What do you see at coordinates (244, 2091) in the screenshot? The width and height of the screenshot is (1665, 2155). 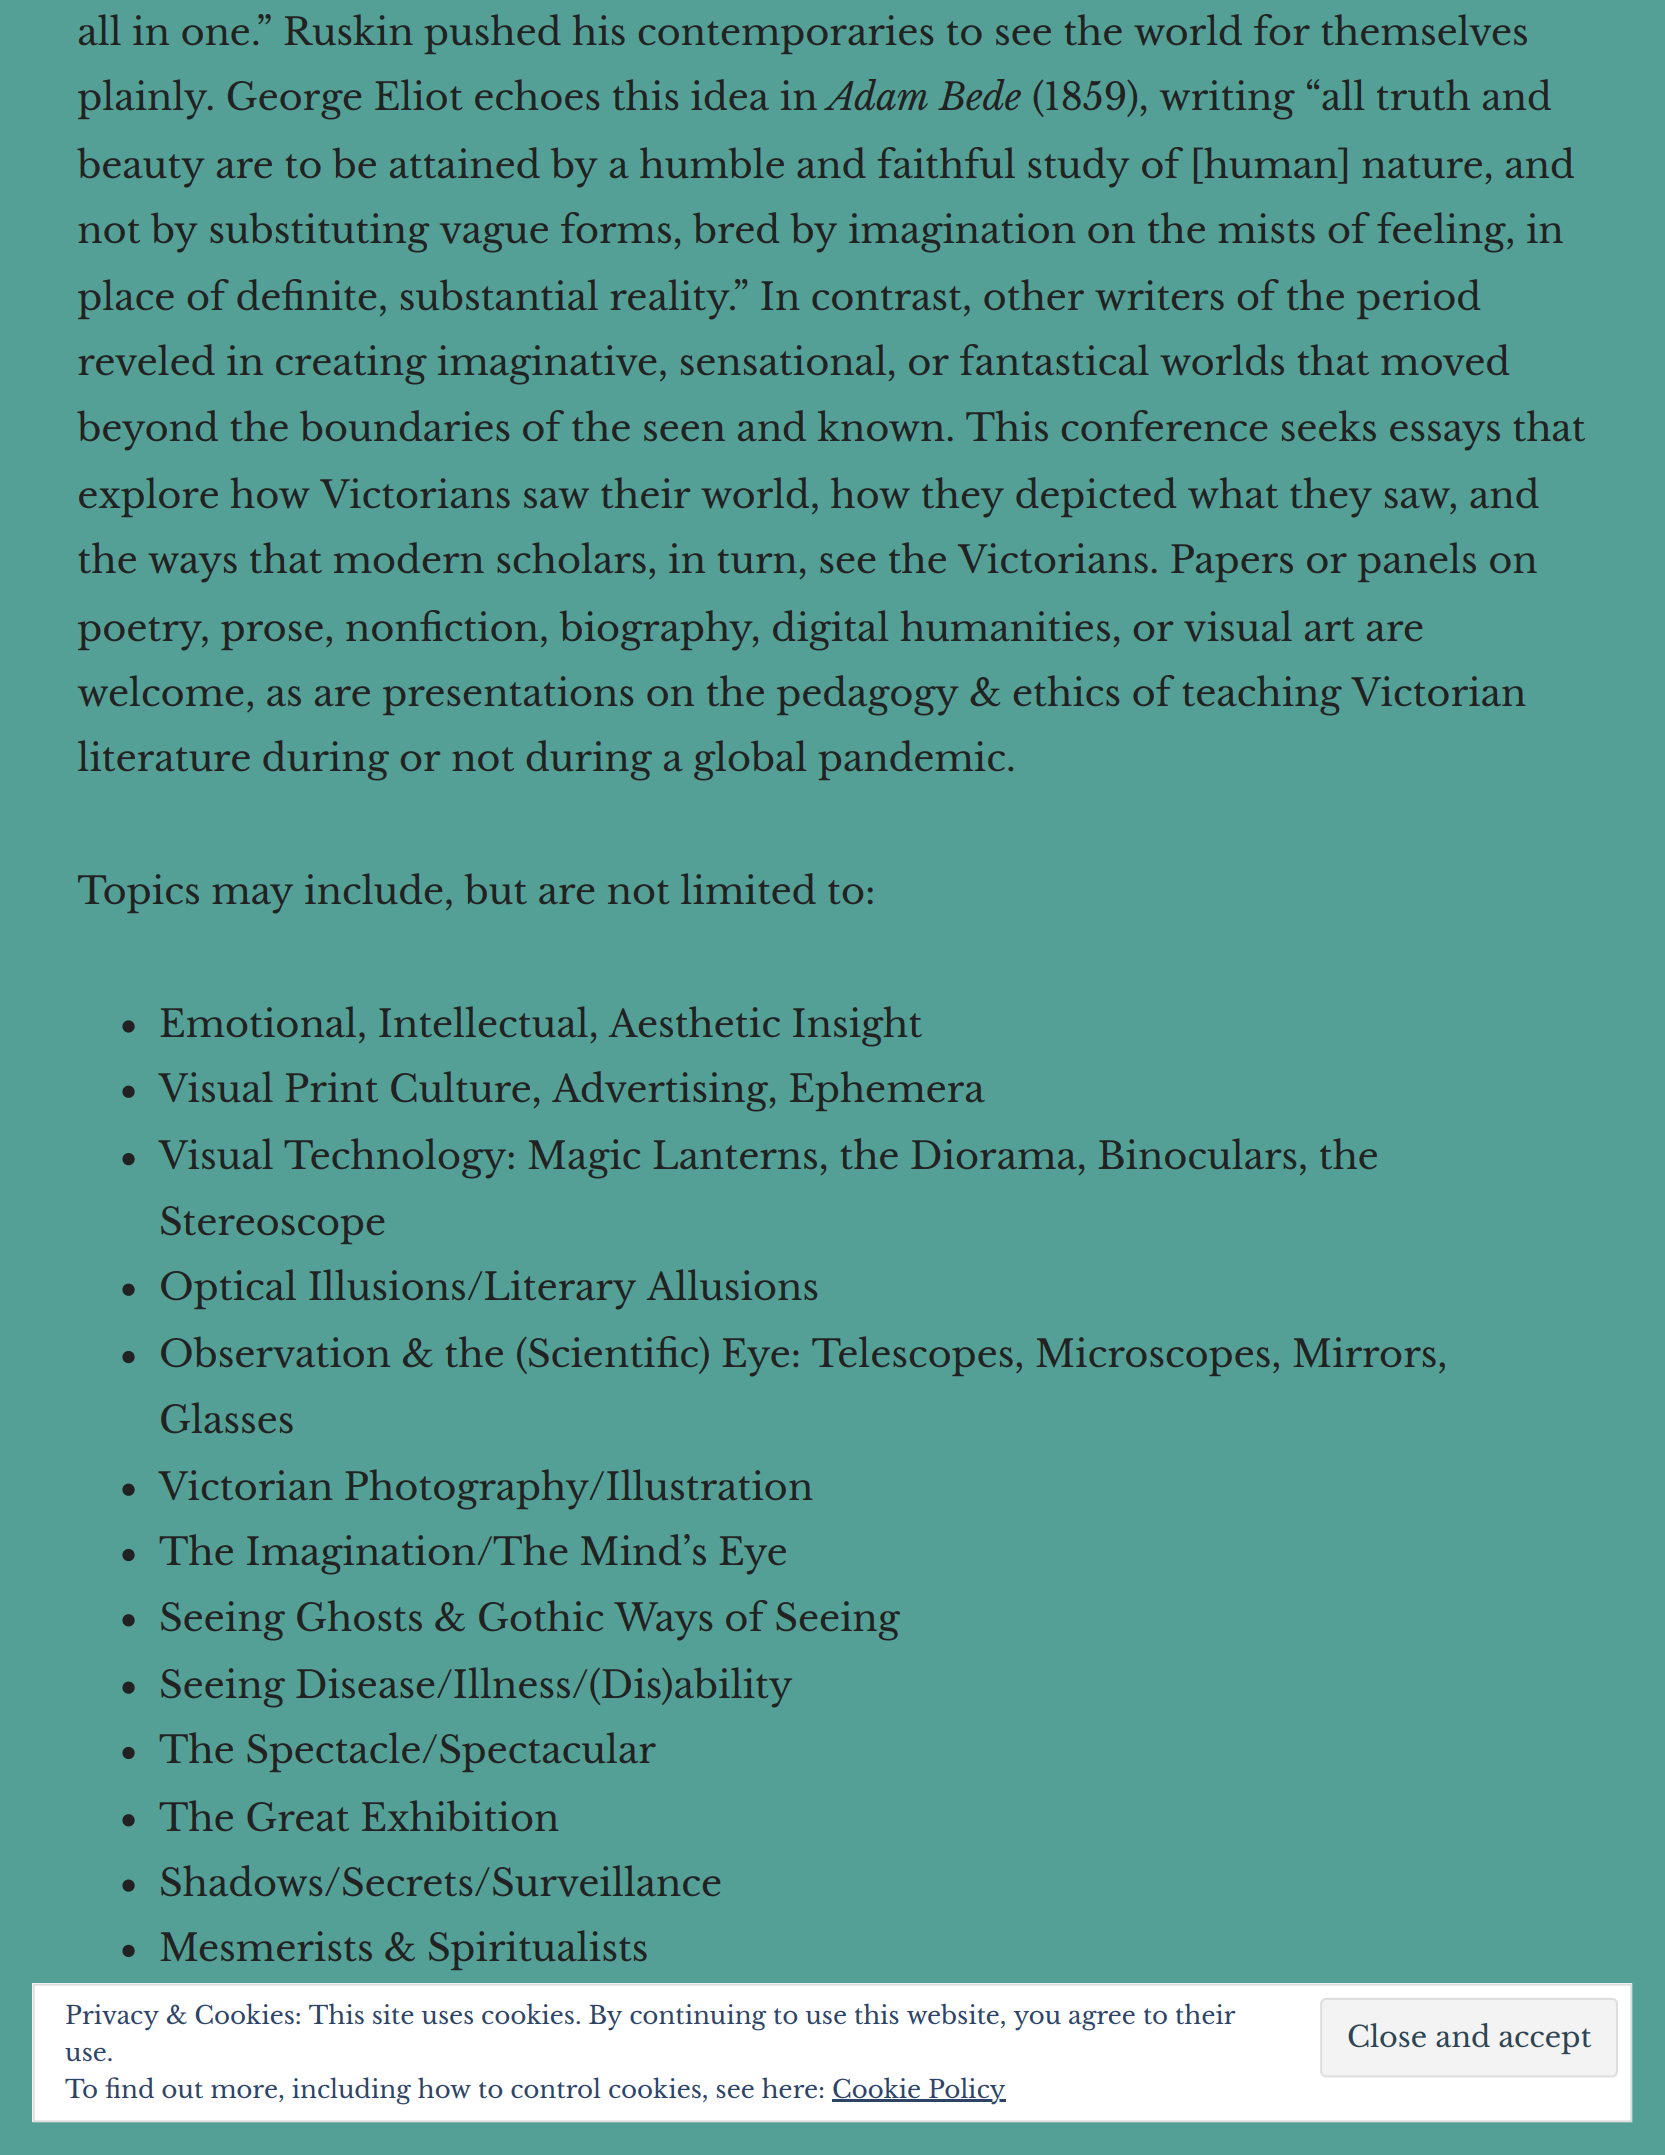 I see `more` at bounding box center [244, 2091].
